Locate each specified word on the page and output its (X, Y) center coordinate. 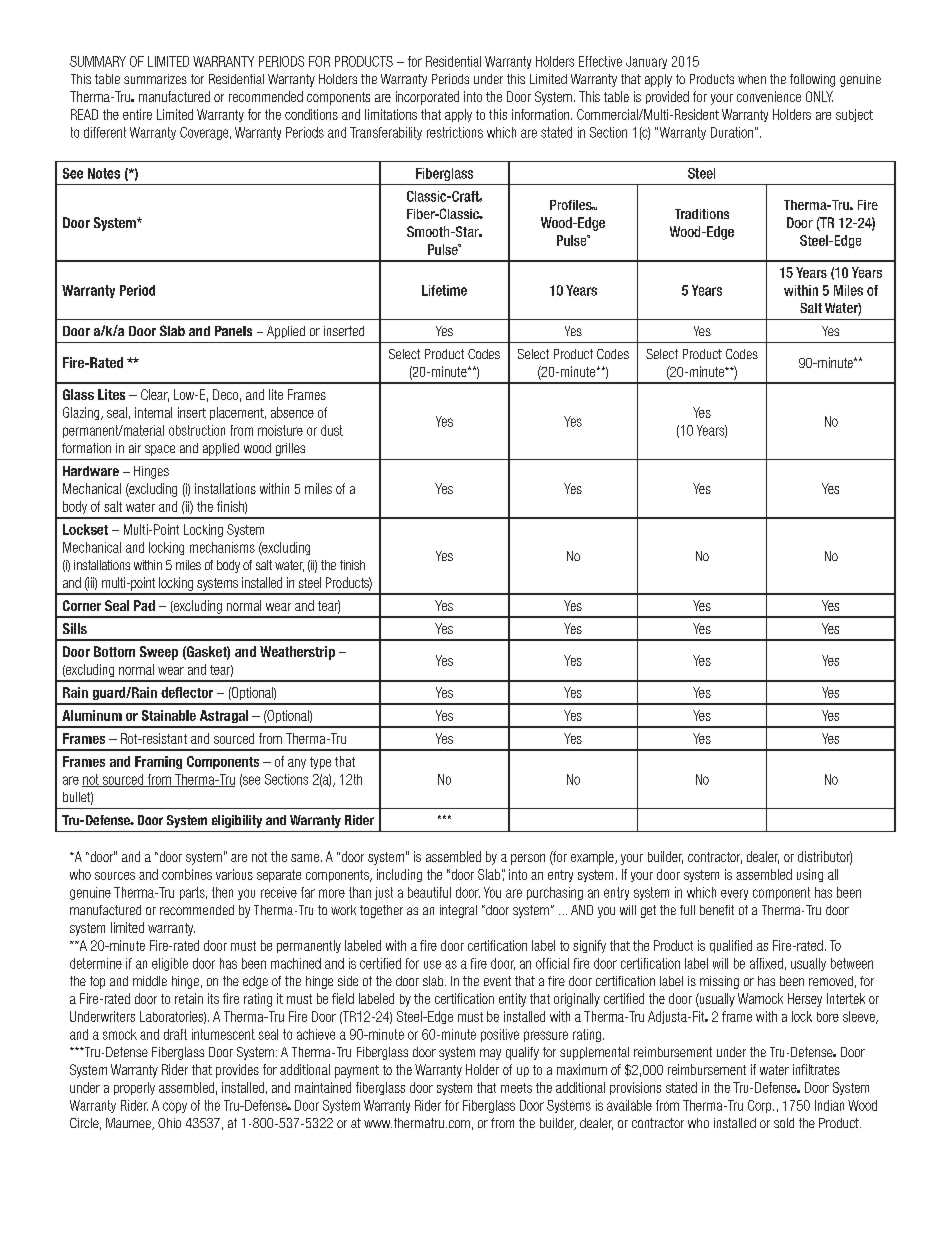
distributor (825, 858)
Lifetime (444, 290)
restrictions (455, 132)
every (734, 894)
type (320, 763)
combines (187, 874)
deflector (187, 692)
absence (292, 412)
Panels (233, 331)
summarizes (155, 79)
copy (175, 1107)
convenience (769, 96)
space (160, 450)
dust (332, 430)
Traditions (702, 214)
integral (458, 911)
